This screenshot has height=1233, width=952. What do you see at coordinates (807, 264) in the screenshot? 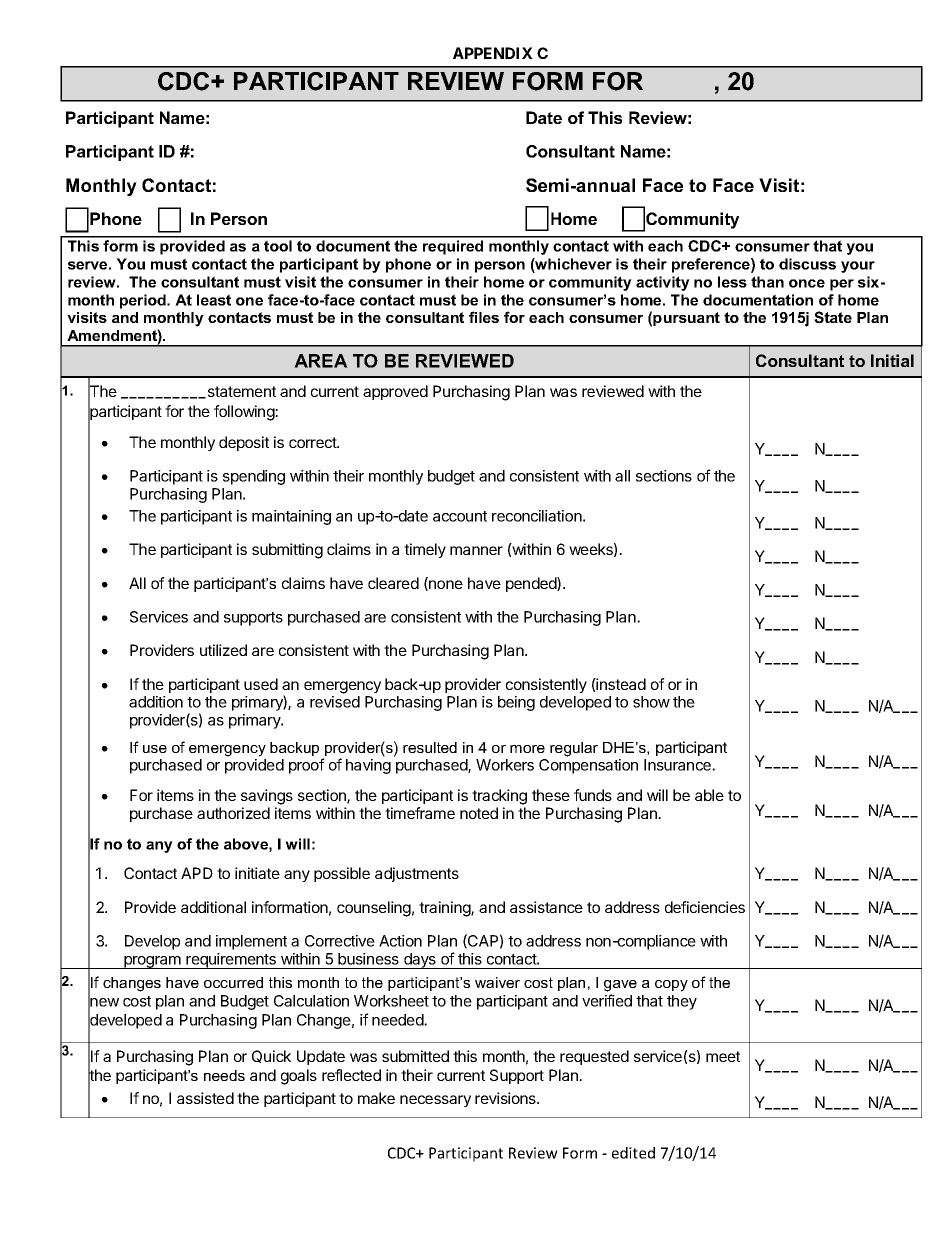
I see `discuss` at bounding box center [807, 264].
